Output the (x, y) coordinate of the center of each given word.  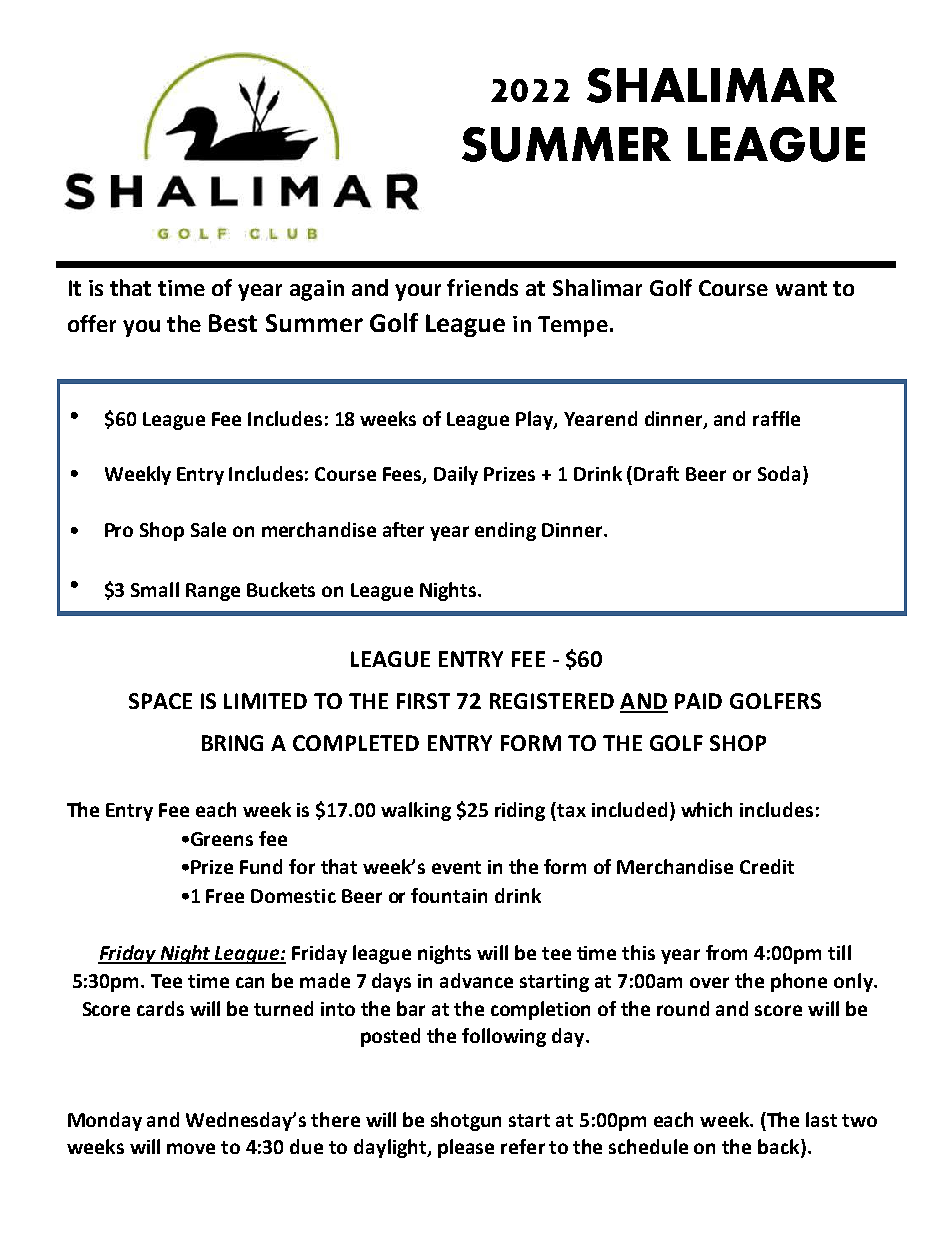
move (191, 1148)
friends (482, 287)
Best (233, 323)
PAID (698, 701)
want (801, 288)
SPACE (160, 701)
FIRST (423, 701)
